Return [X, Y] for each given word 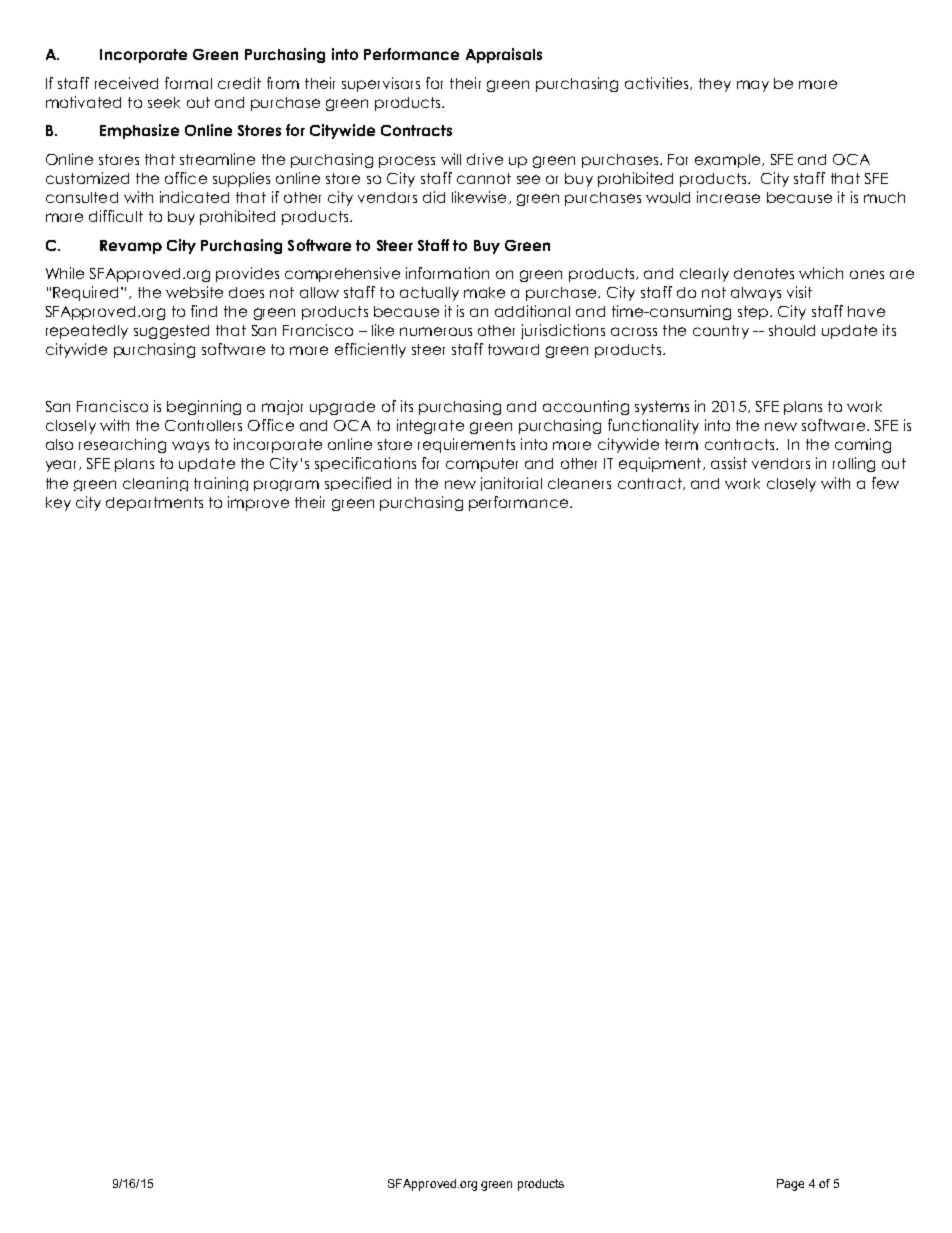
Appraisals [504, 55]
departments [154, 504]
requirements [466, 445]
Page [790, 1185]
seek [164, 102]
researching [122, 445]
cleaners [579, 483]
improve [258, 503]
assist [729, 463]
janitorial [511, 484]
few [885, 483]
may [753, 86]
